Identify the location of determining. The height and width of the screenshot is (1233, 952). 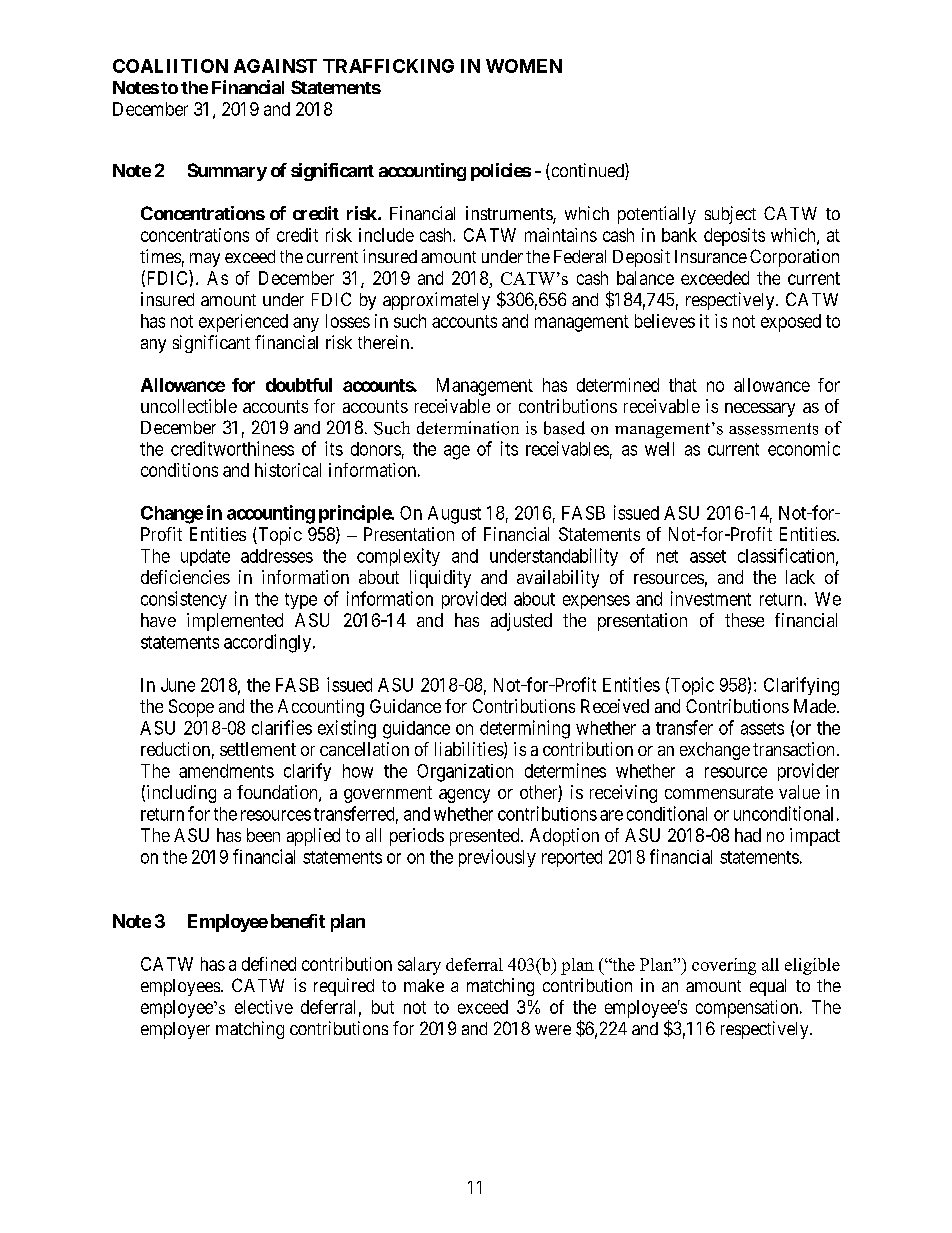
(525, 729).
